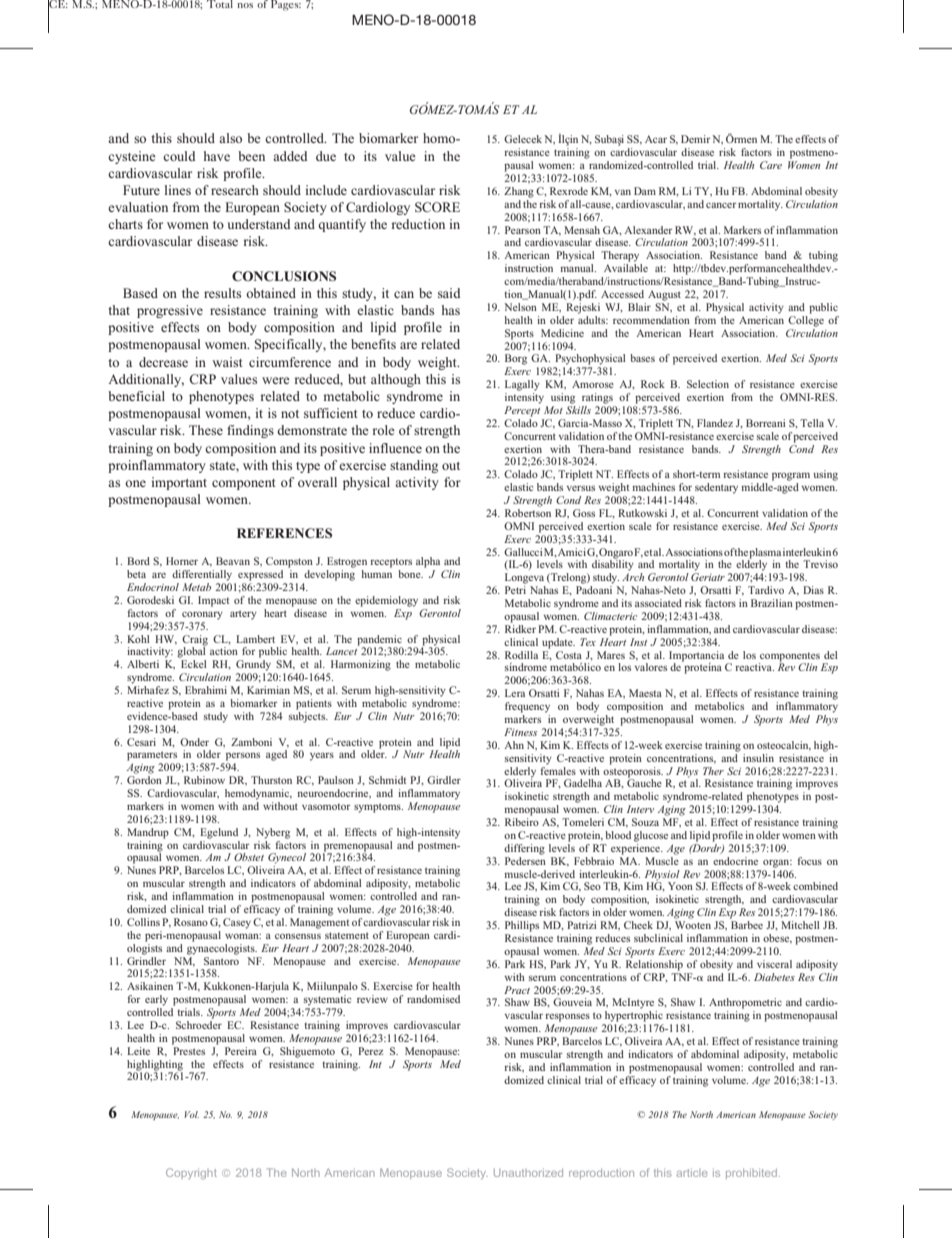 The width and height of the document is (952, 1238). Describe the element at coordinates (771, 165) in the document. I see `Care` at that location.
